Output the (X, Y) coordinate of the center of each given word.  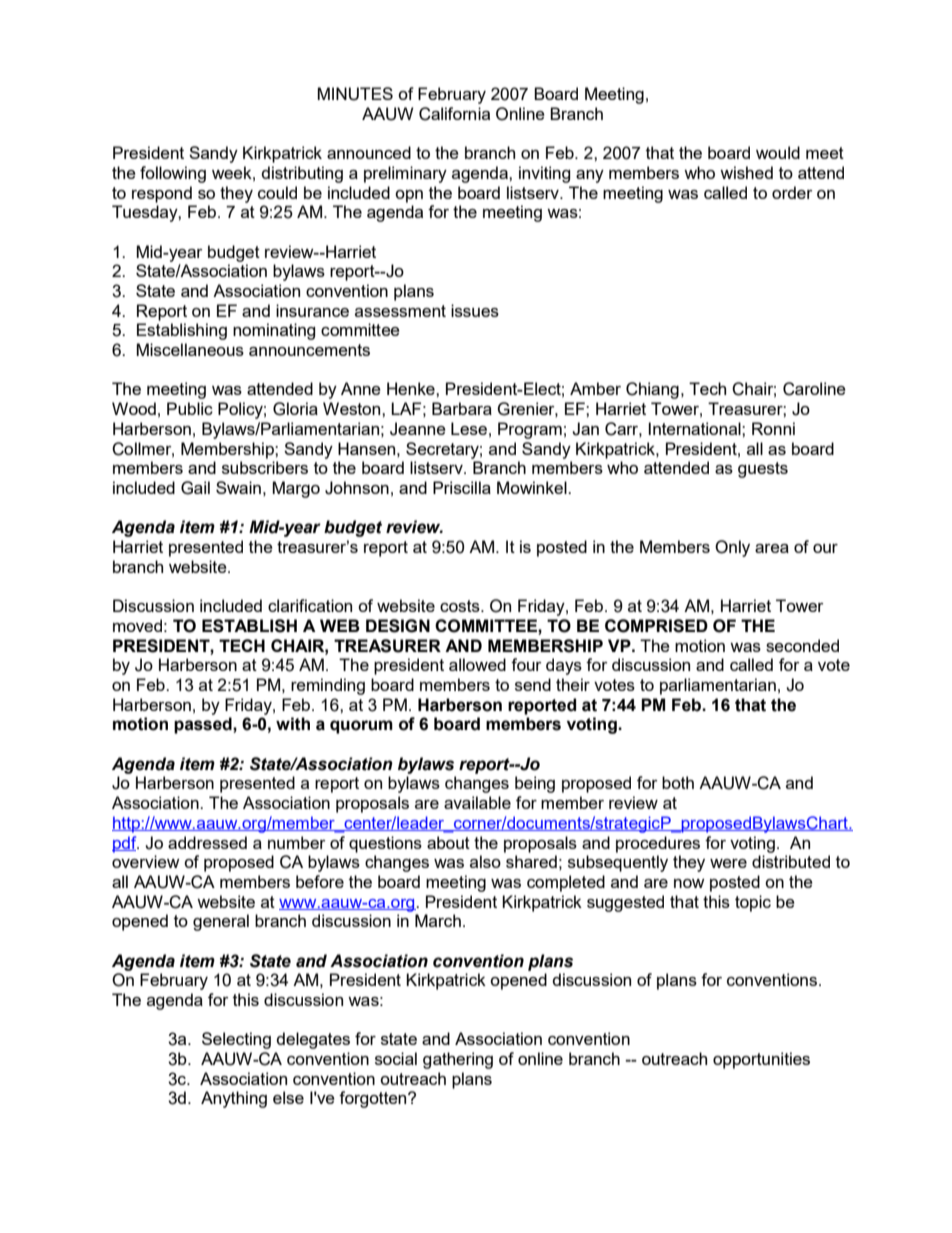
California (454, 114)
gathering (458, 1060)
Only (732, 548)
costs (461, 606)
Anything (234, 1099)
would (778, 152)
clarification (310, 605)
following (173, 174)
